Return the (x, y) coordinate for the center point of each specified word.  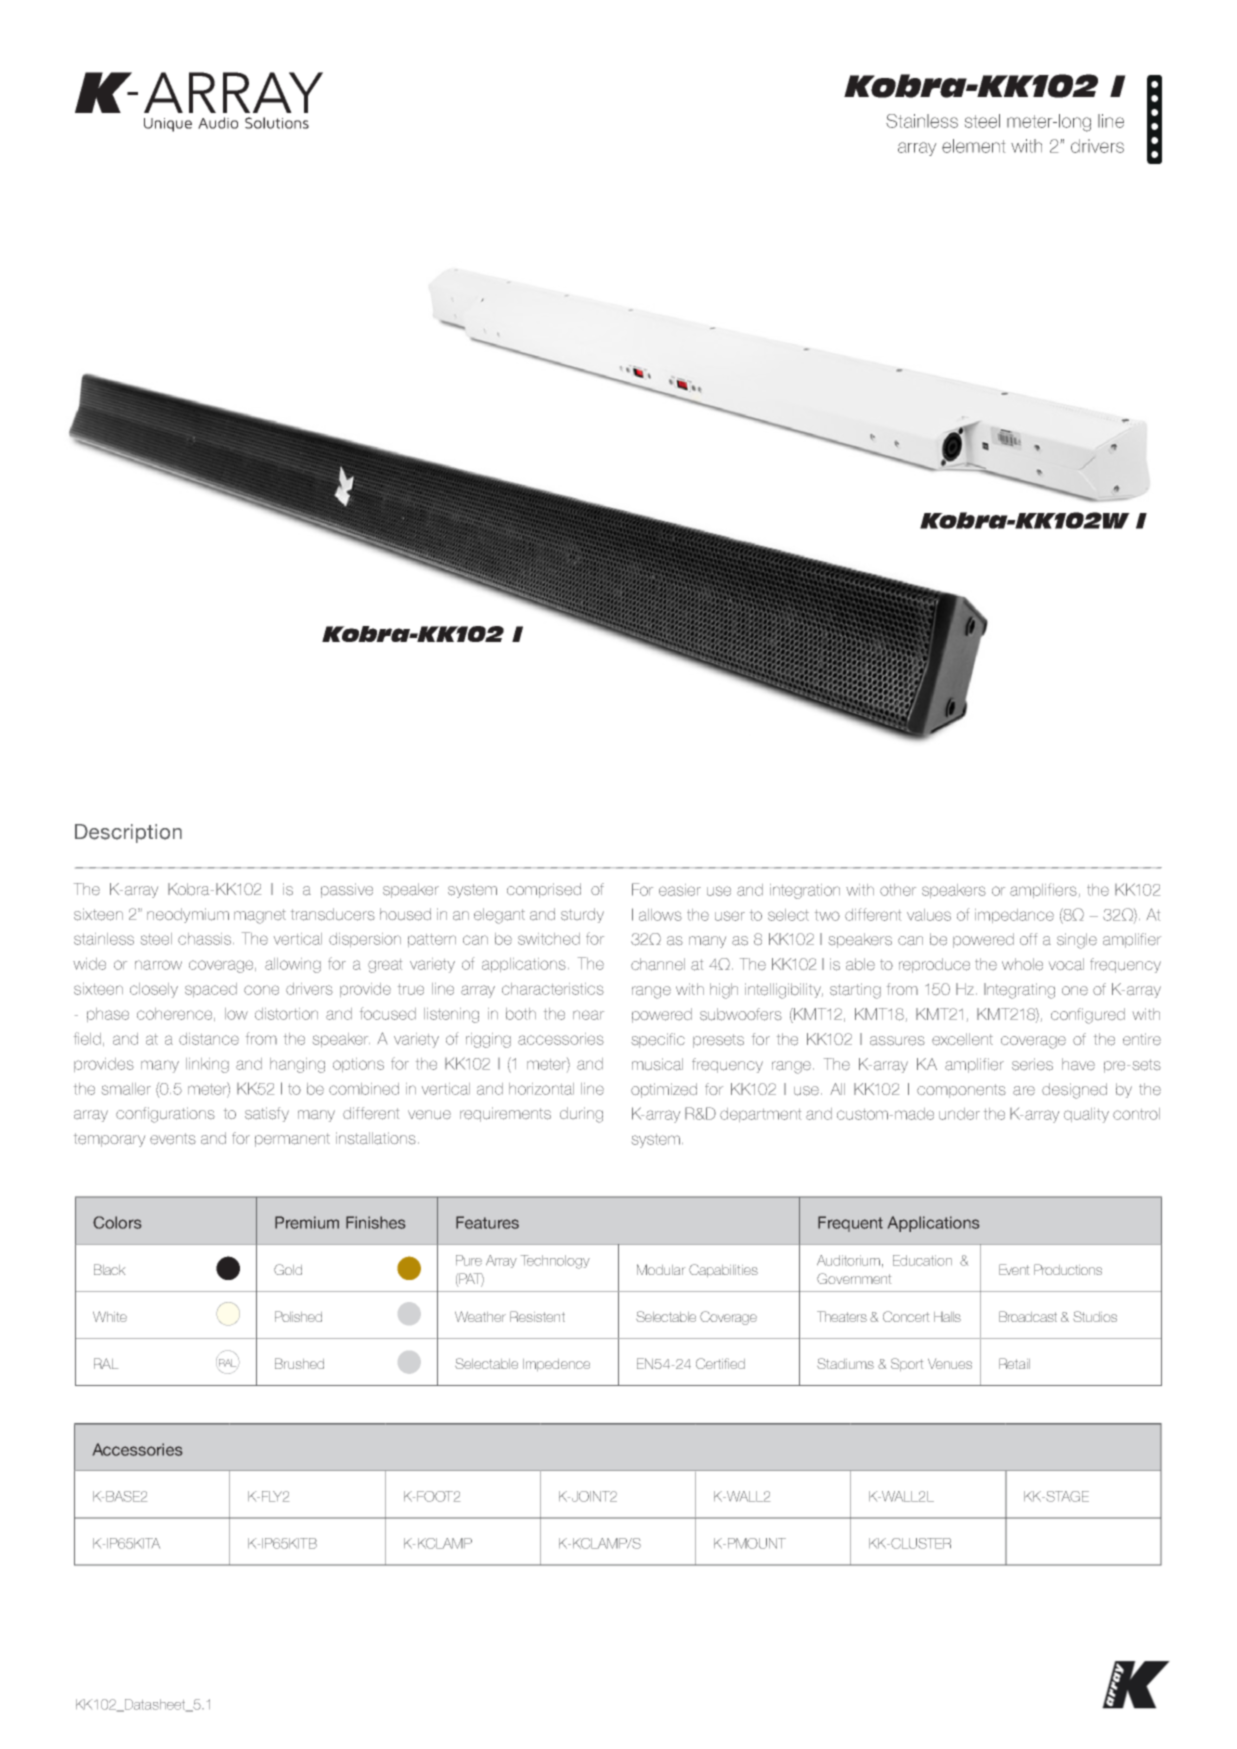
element (973, 146)
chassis (206, 939)
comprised (544, 890)
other (898, 890)
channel (658, 964)
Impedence (556, 1365)
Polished (298, 1316)
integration (805, 891)
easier (680, 890)
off (1028, 939)
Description (128, 833)
